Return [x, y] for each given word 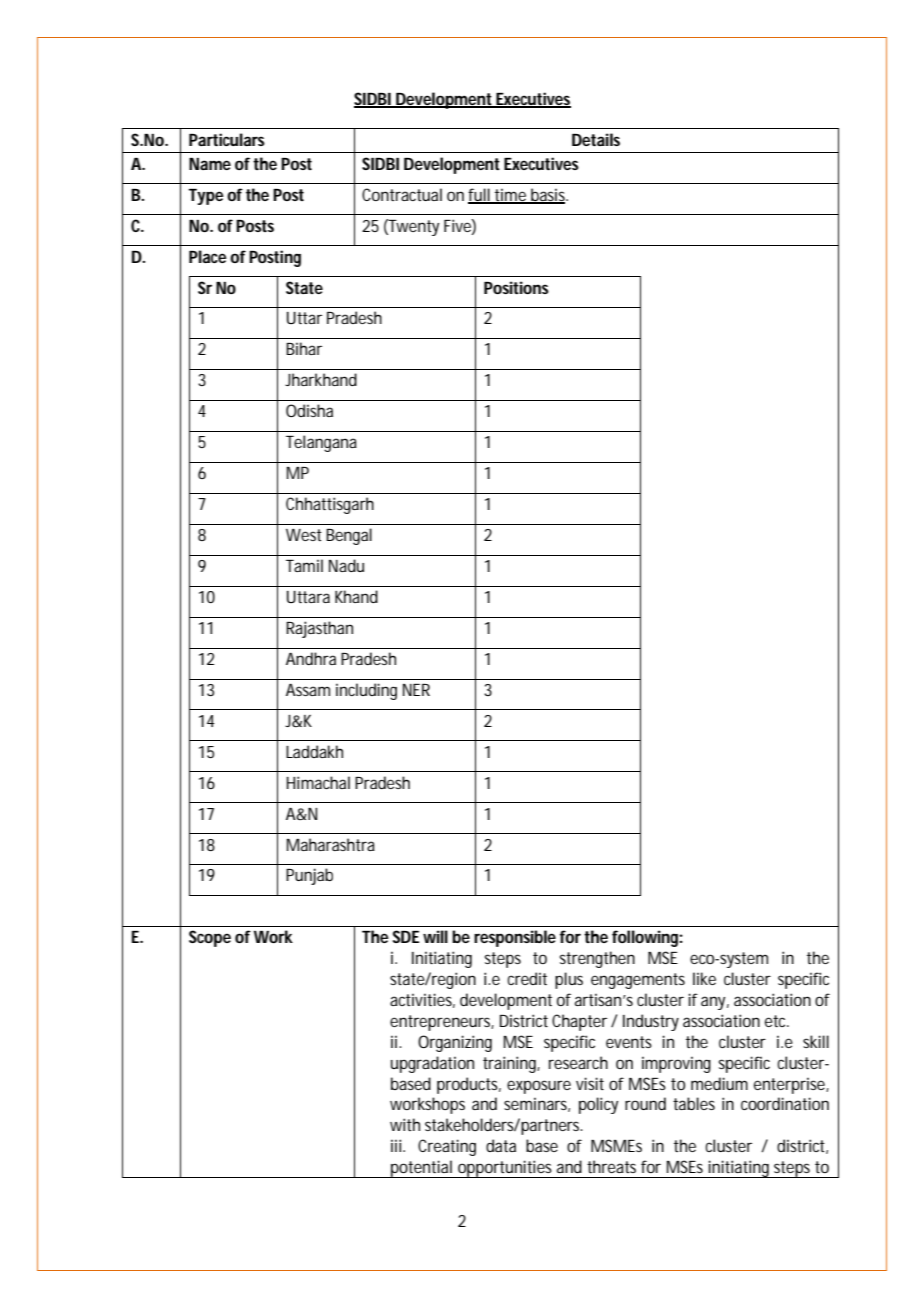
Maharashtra [331, 844]
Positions [516, 287]
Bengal [349, 536]
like [704, 978]
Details [596, 139]
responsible [515, 938]
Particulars [227, 139]
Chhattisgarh [330, 505]
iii [397, 1145]
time [511, 195]
